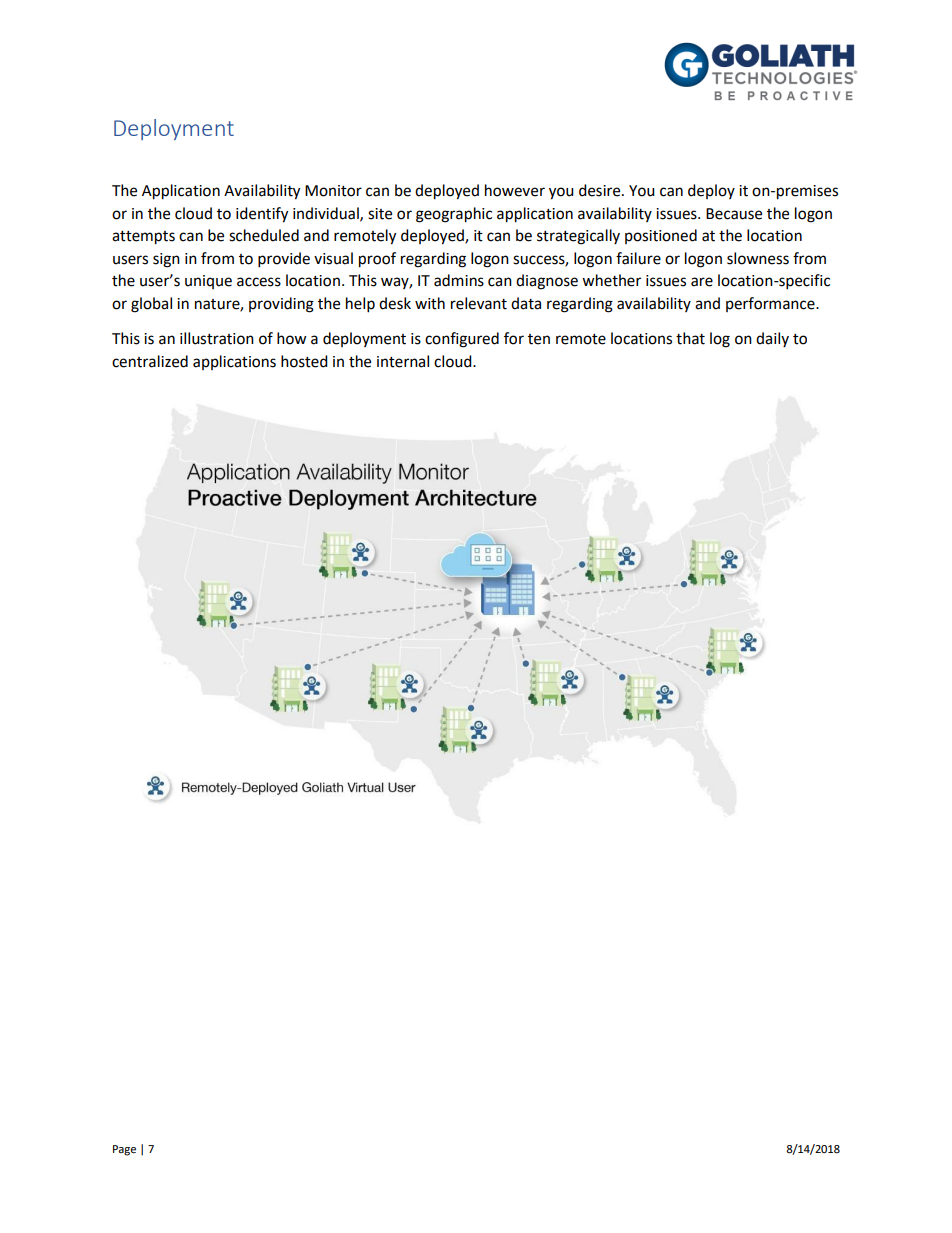 The width and height of the page is (952, 1233). I want to click on geographic, so click(454, 215).
